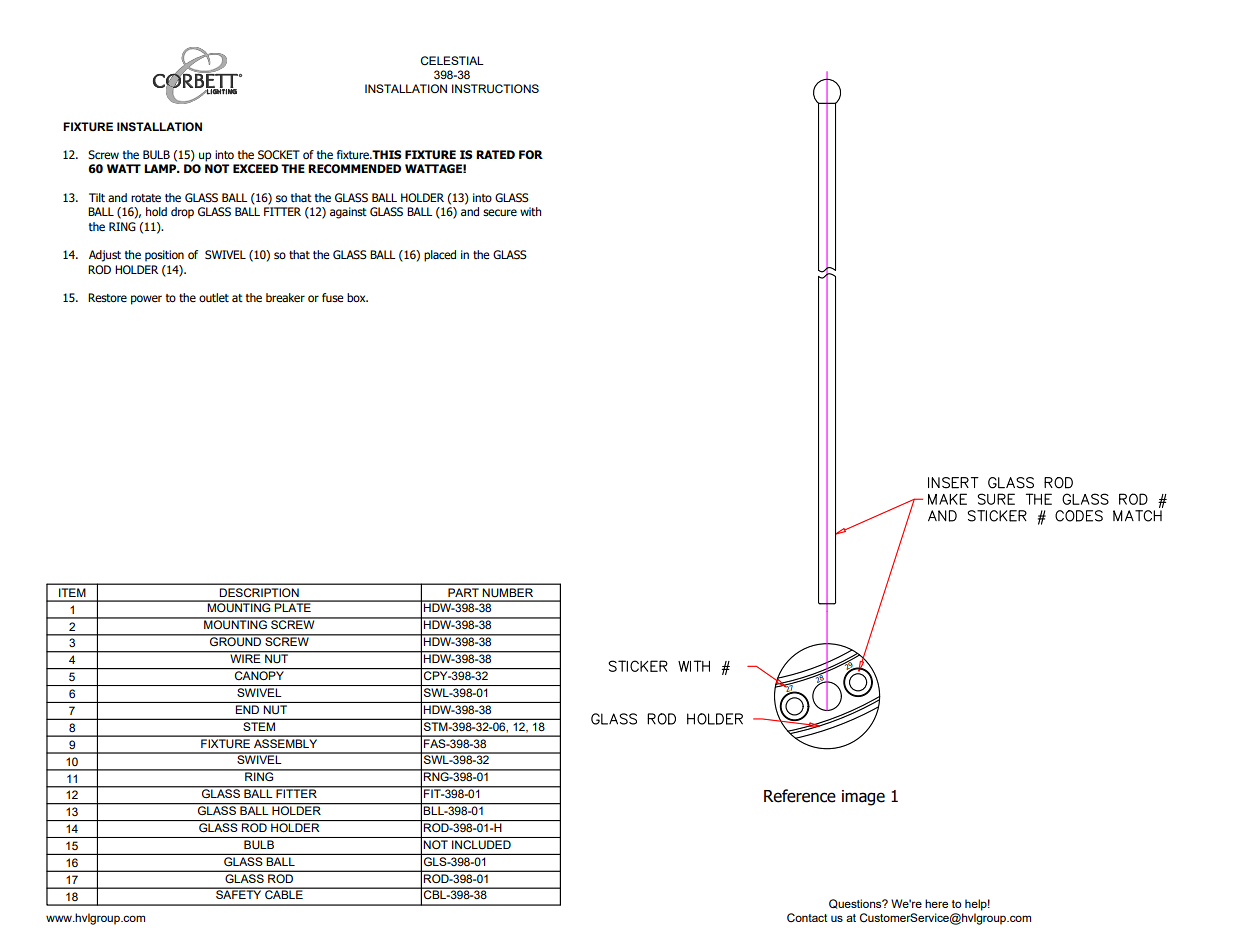  What do you see at coordinates (800, 796) in the screenshot?
I see `Reference` at bounding box center [800, 796].
